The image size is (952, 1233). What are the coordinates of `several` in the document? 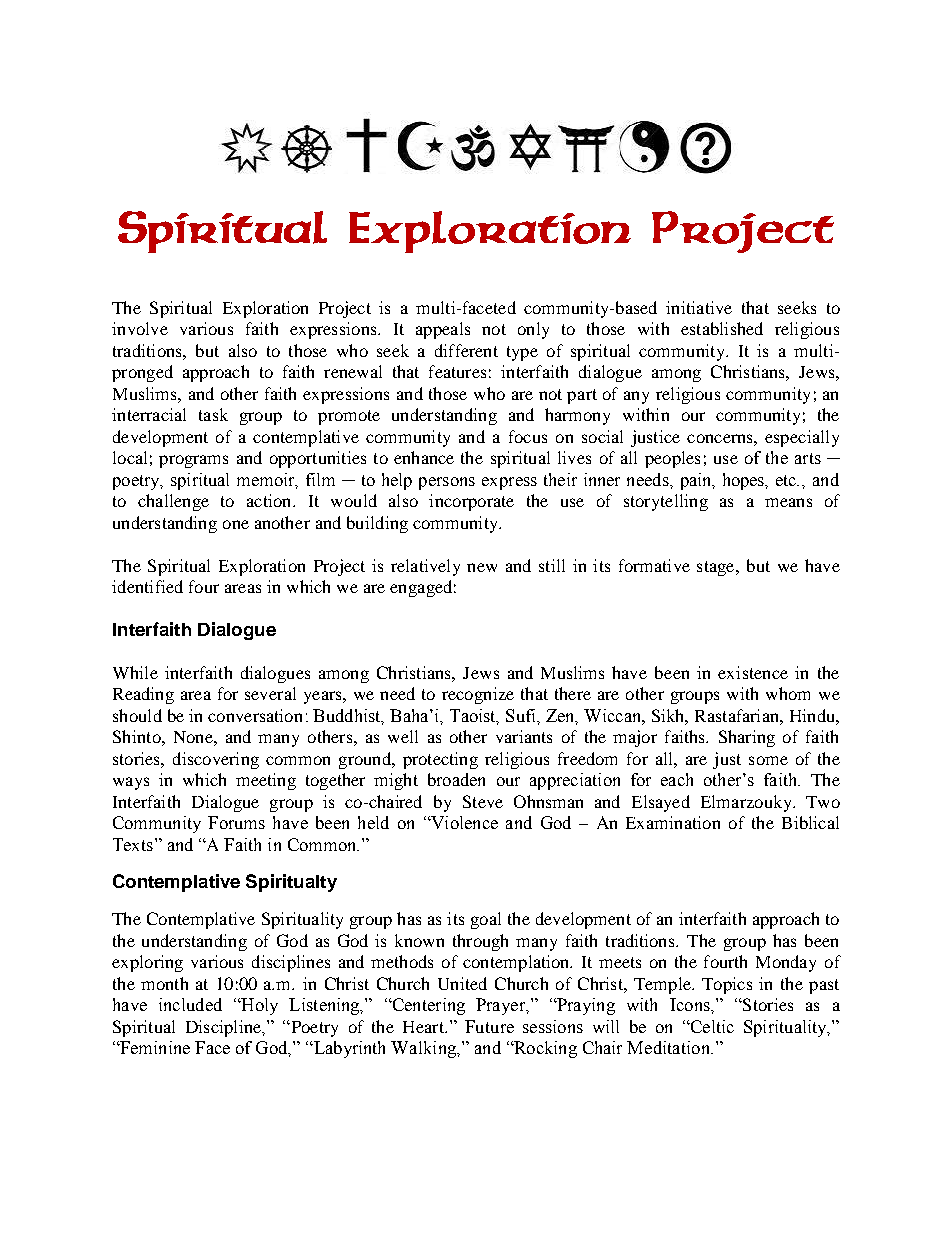 It's located at (270, 693).
